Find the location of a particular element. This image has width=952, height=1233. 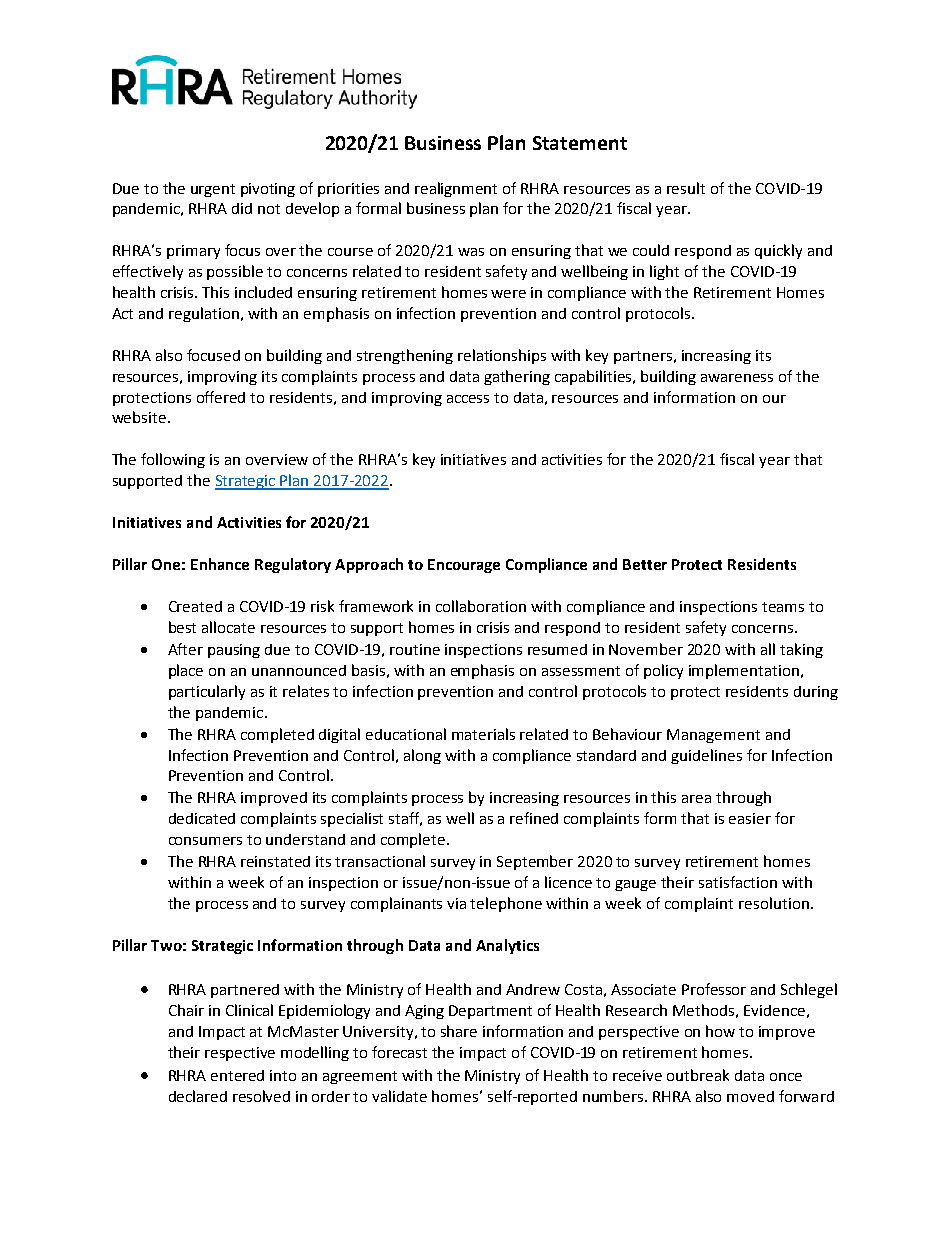

result is located at coordinates (686, 188).
